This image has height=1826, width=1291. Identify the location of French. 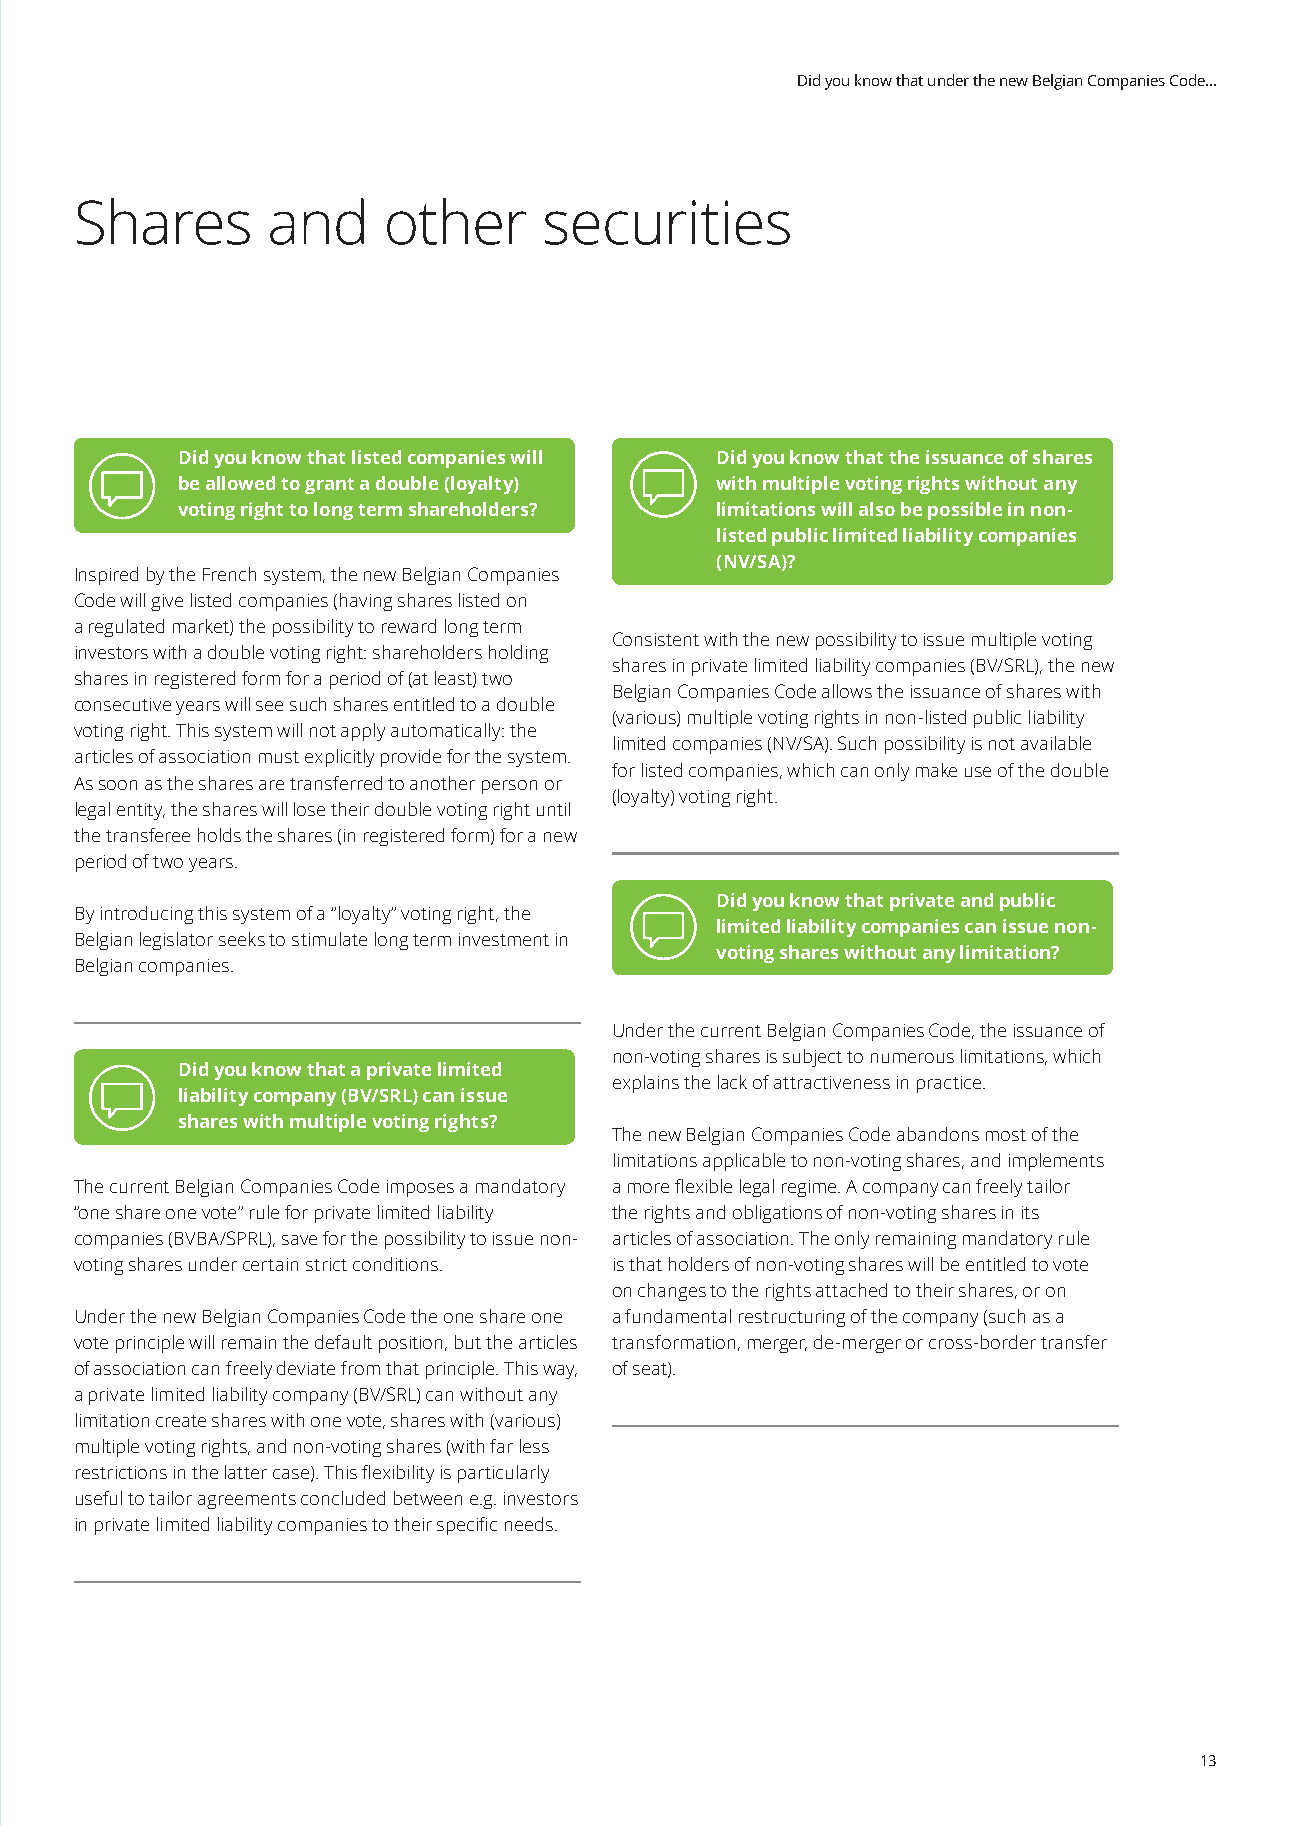
(229, 574).
